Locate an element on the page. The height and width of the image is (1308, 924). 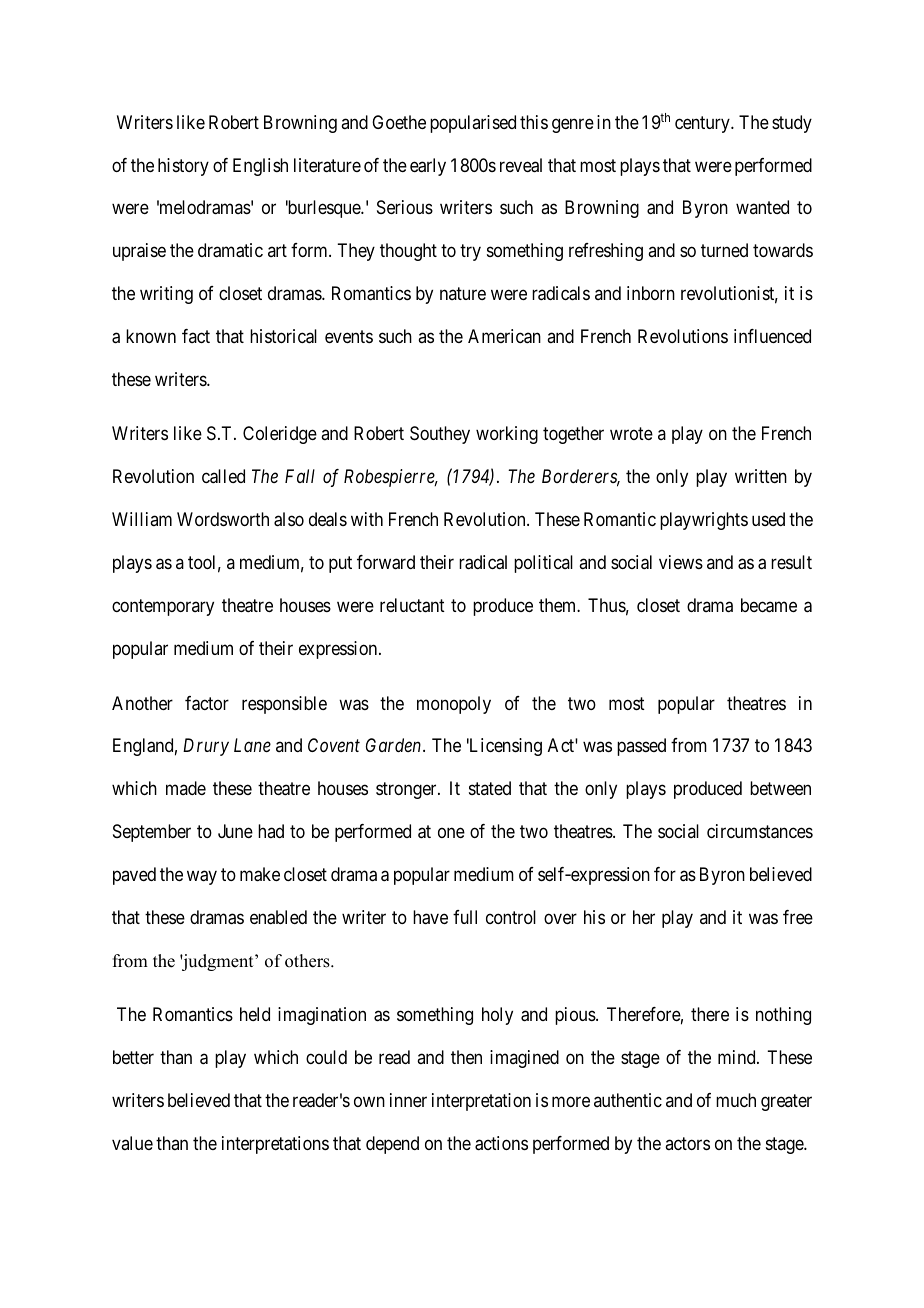
early is located at coordinates (428, 167).
